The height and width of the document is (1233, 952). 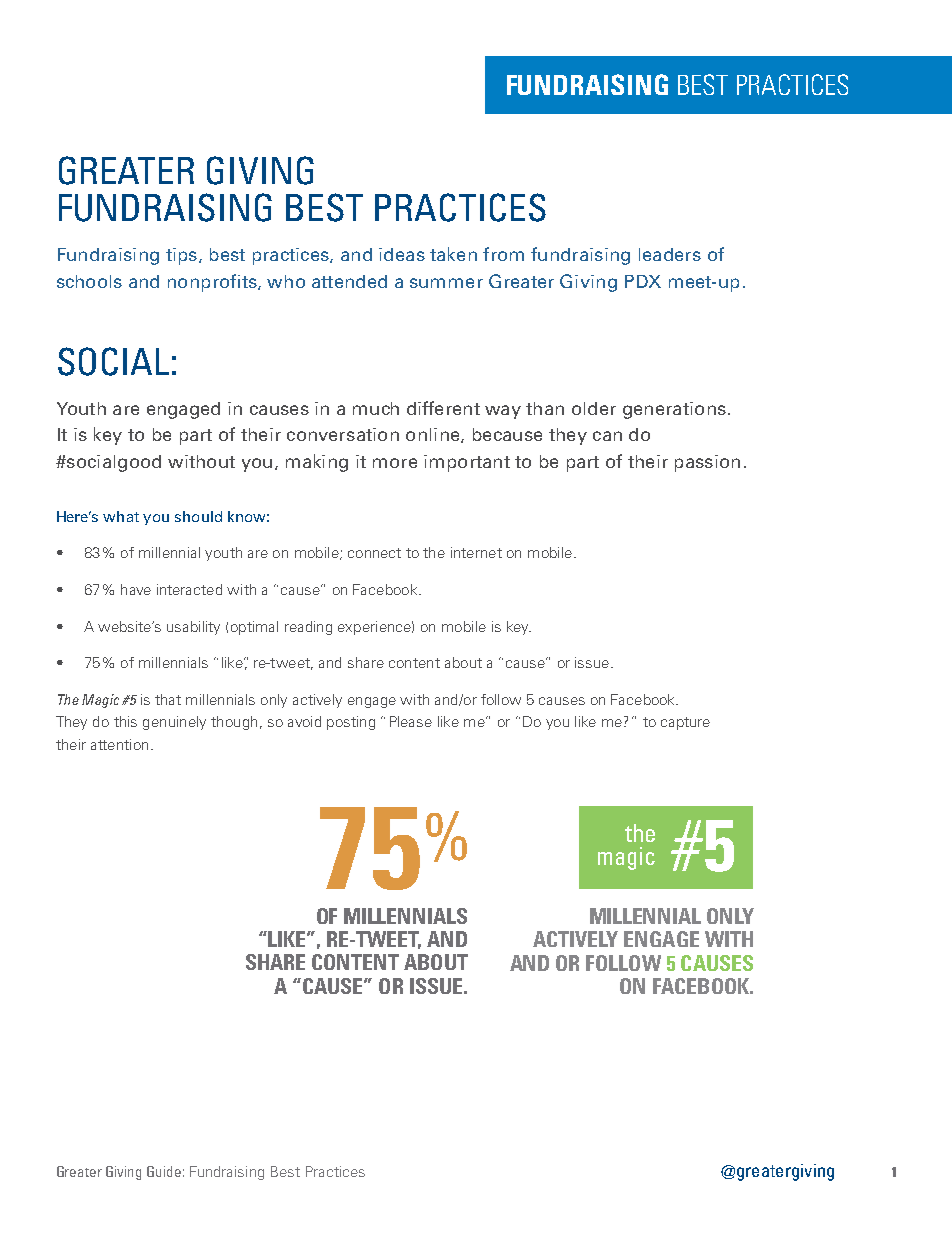 What do you see at coordinates (395, 463) in the document?
I see `more` at bounding box center [395, 463].
